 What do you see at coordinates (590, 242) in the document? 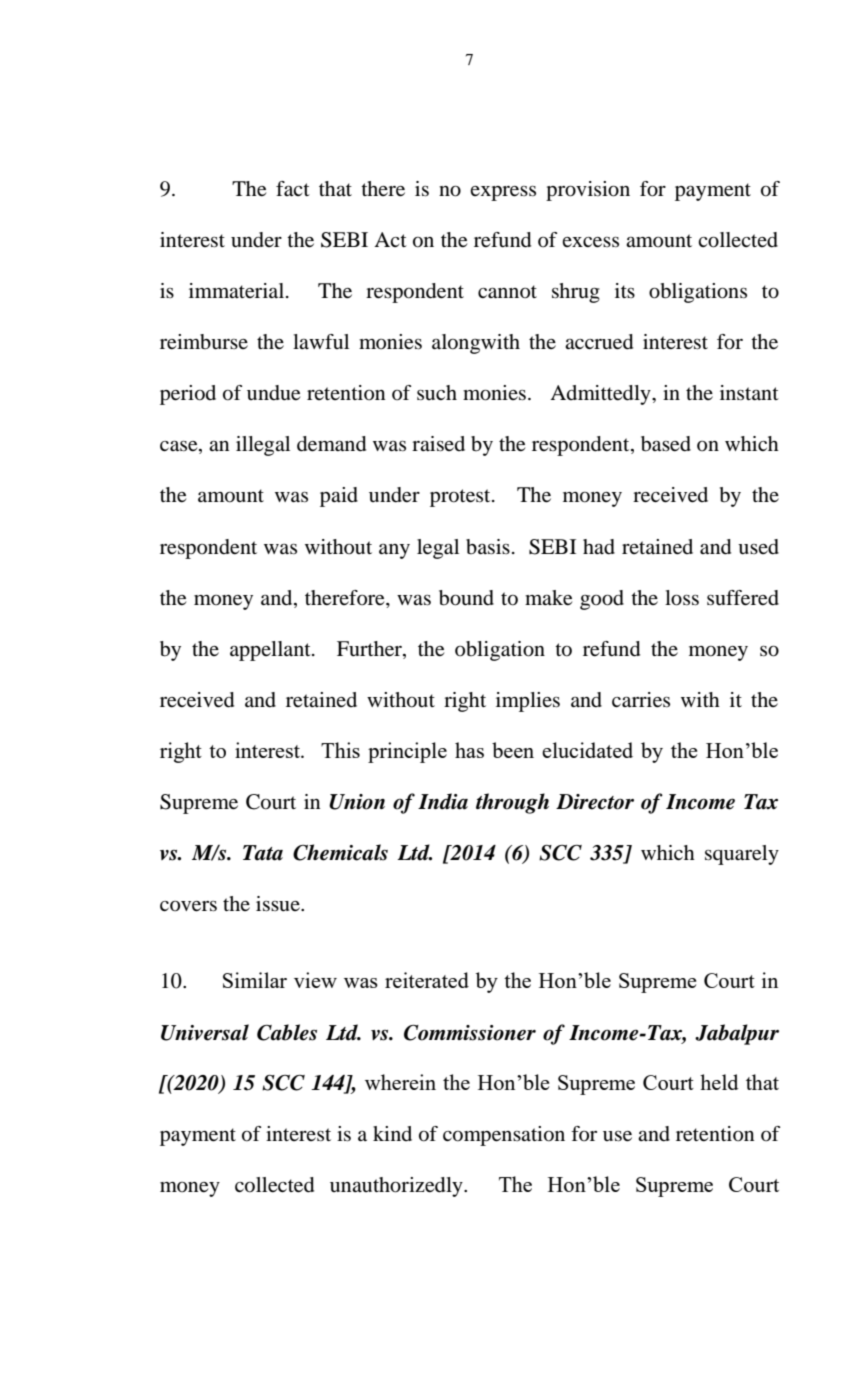
I see `excess` at bounding box center [590, 242].
